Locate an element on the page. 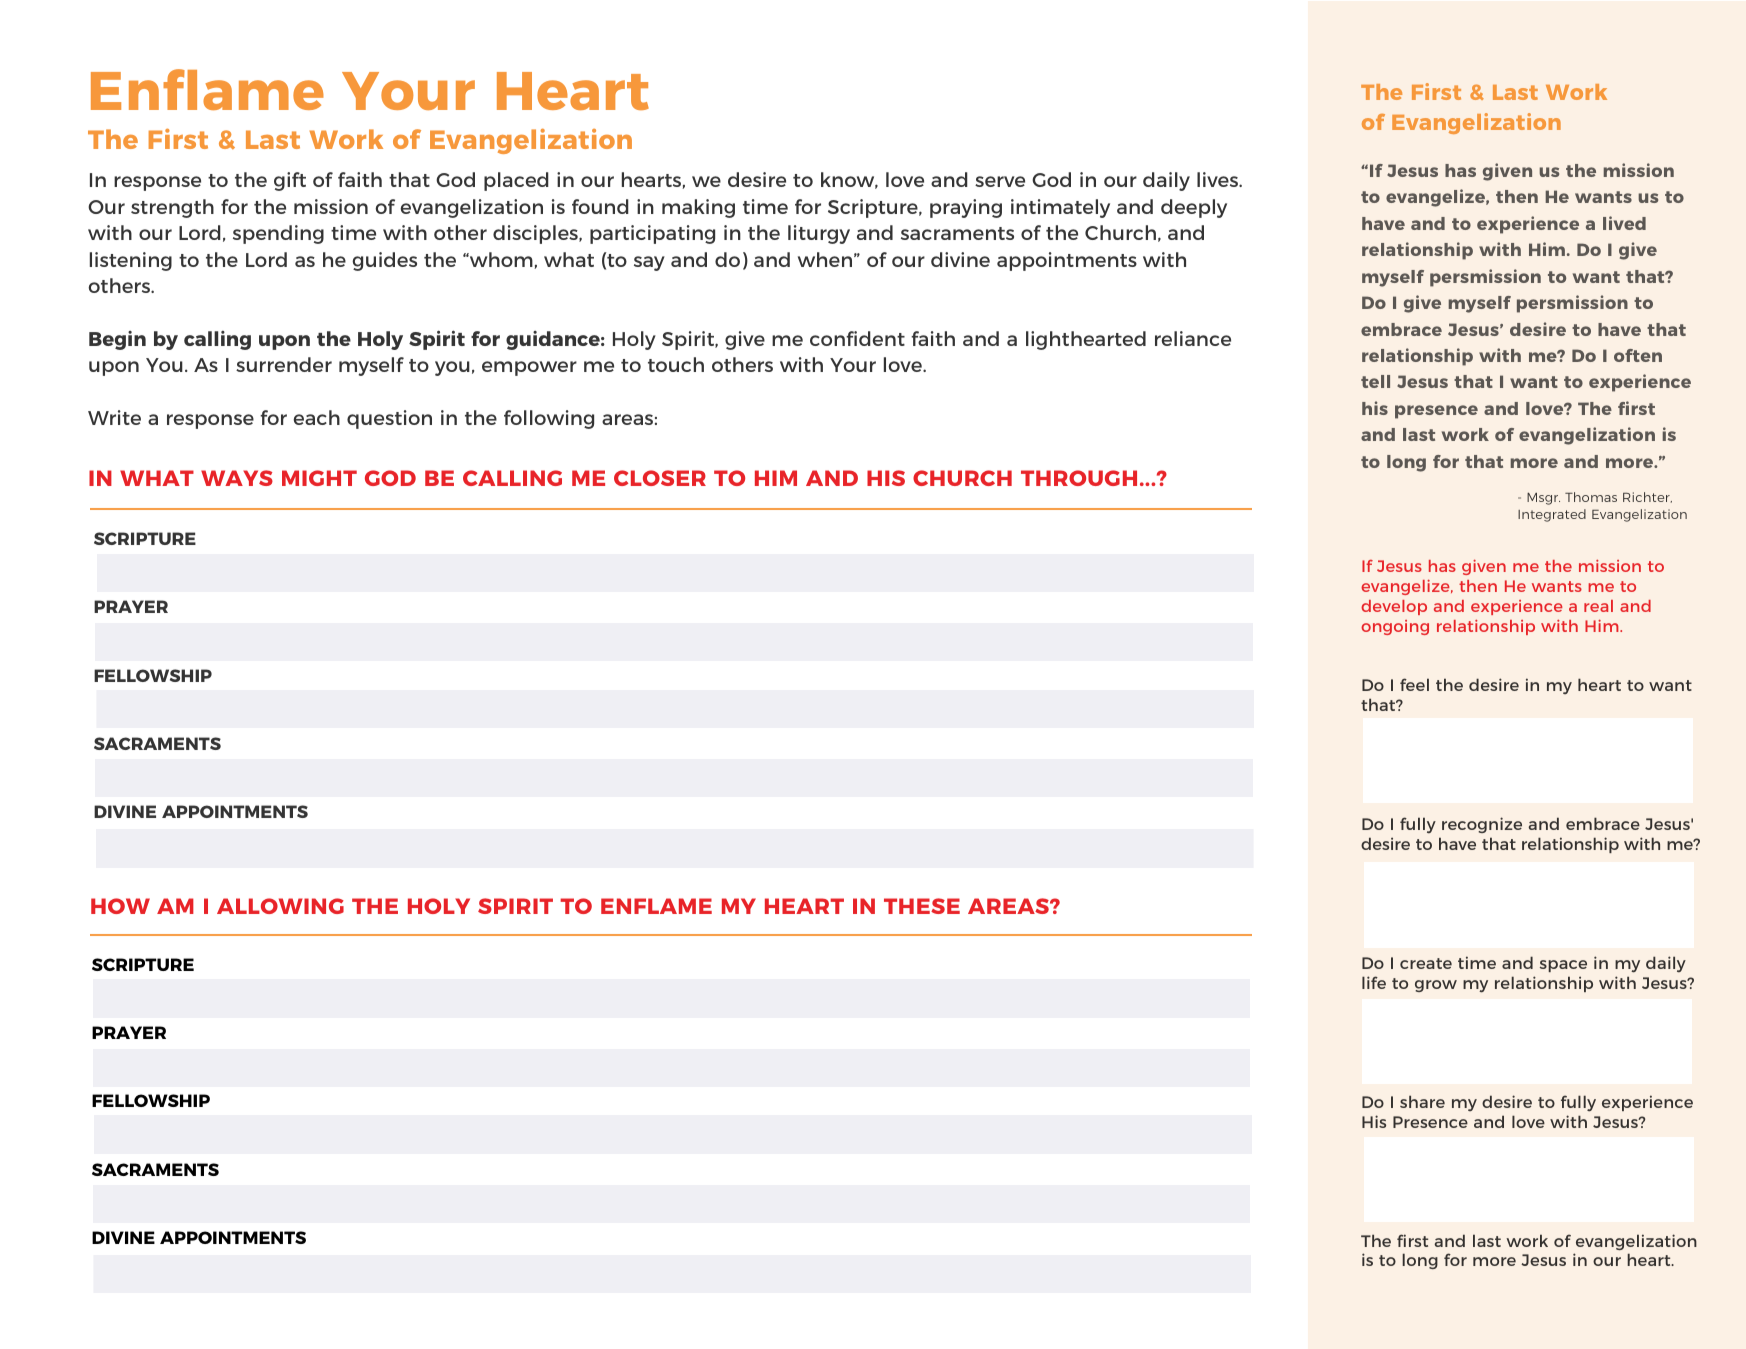  gift is located at coordinates (290, 181).
